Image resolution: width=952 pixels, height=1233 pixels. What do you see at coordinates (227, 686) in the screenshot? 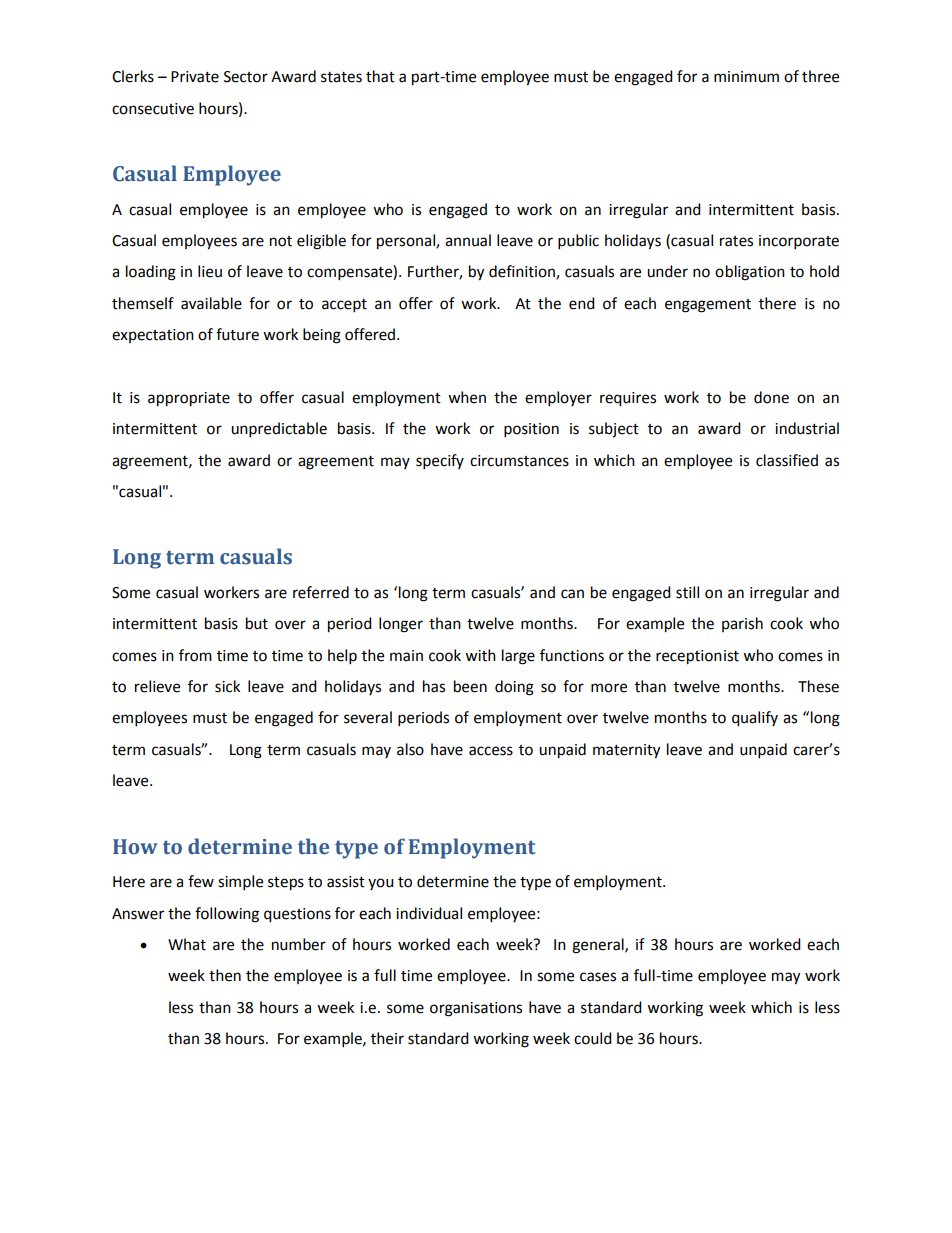
I see `sick` at bounding box center [227, 686].
